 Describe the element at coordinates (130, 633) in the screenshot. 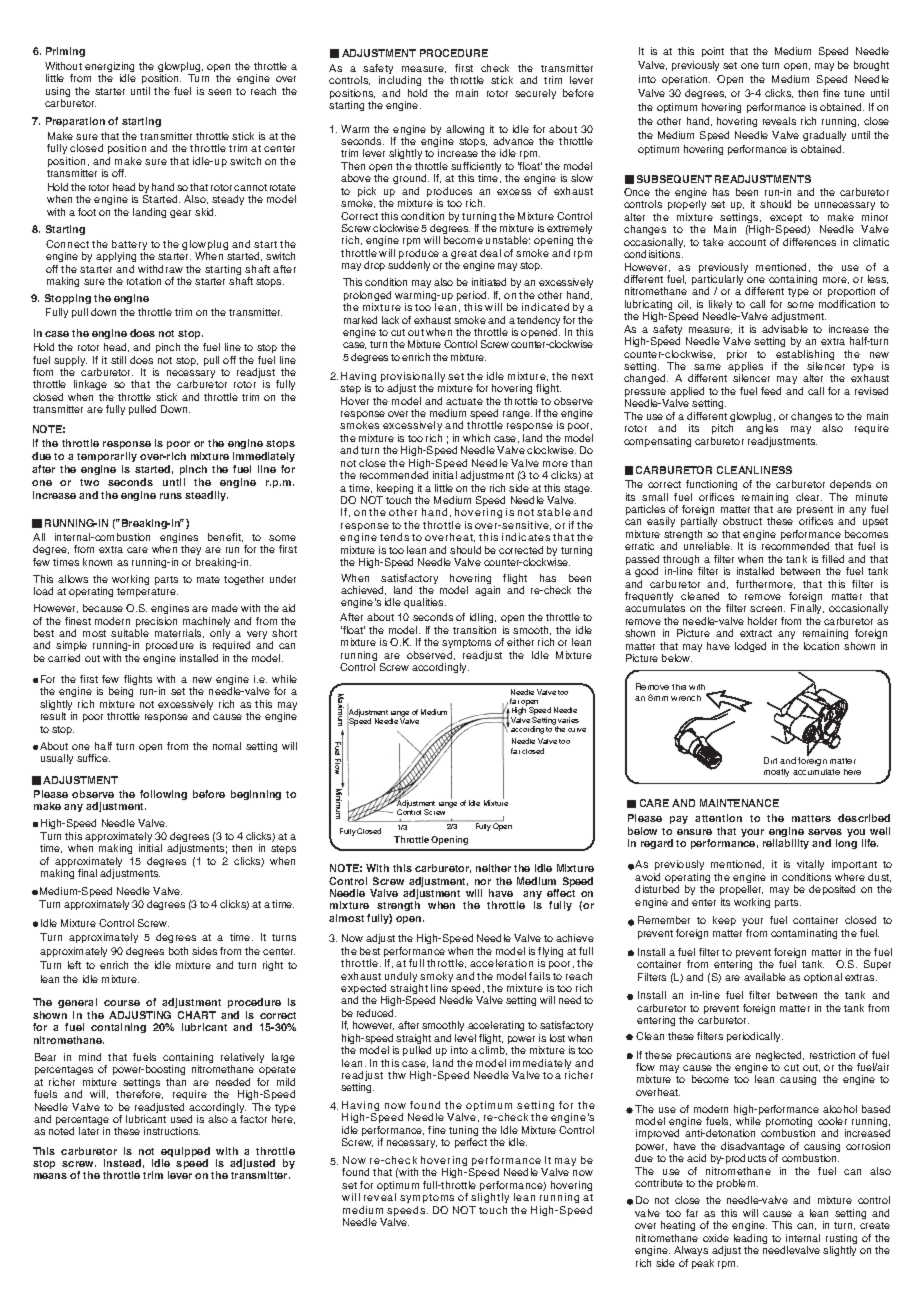

I see `suitable` at that location.
